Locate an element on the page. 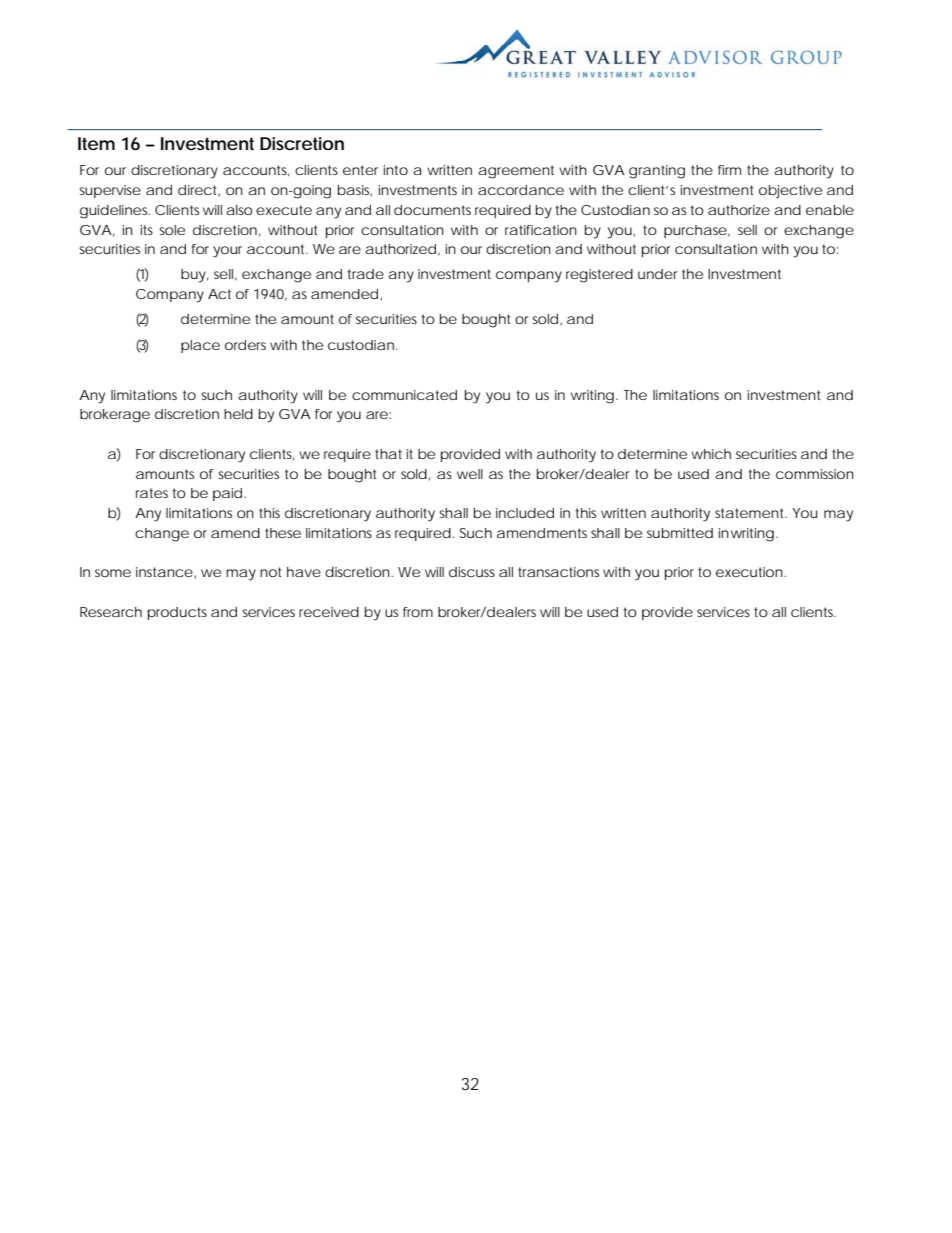  agreement is located at coordinates (516, 172).
